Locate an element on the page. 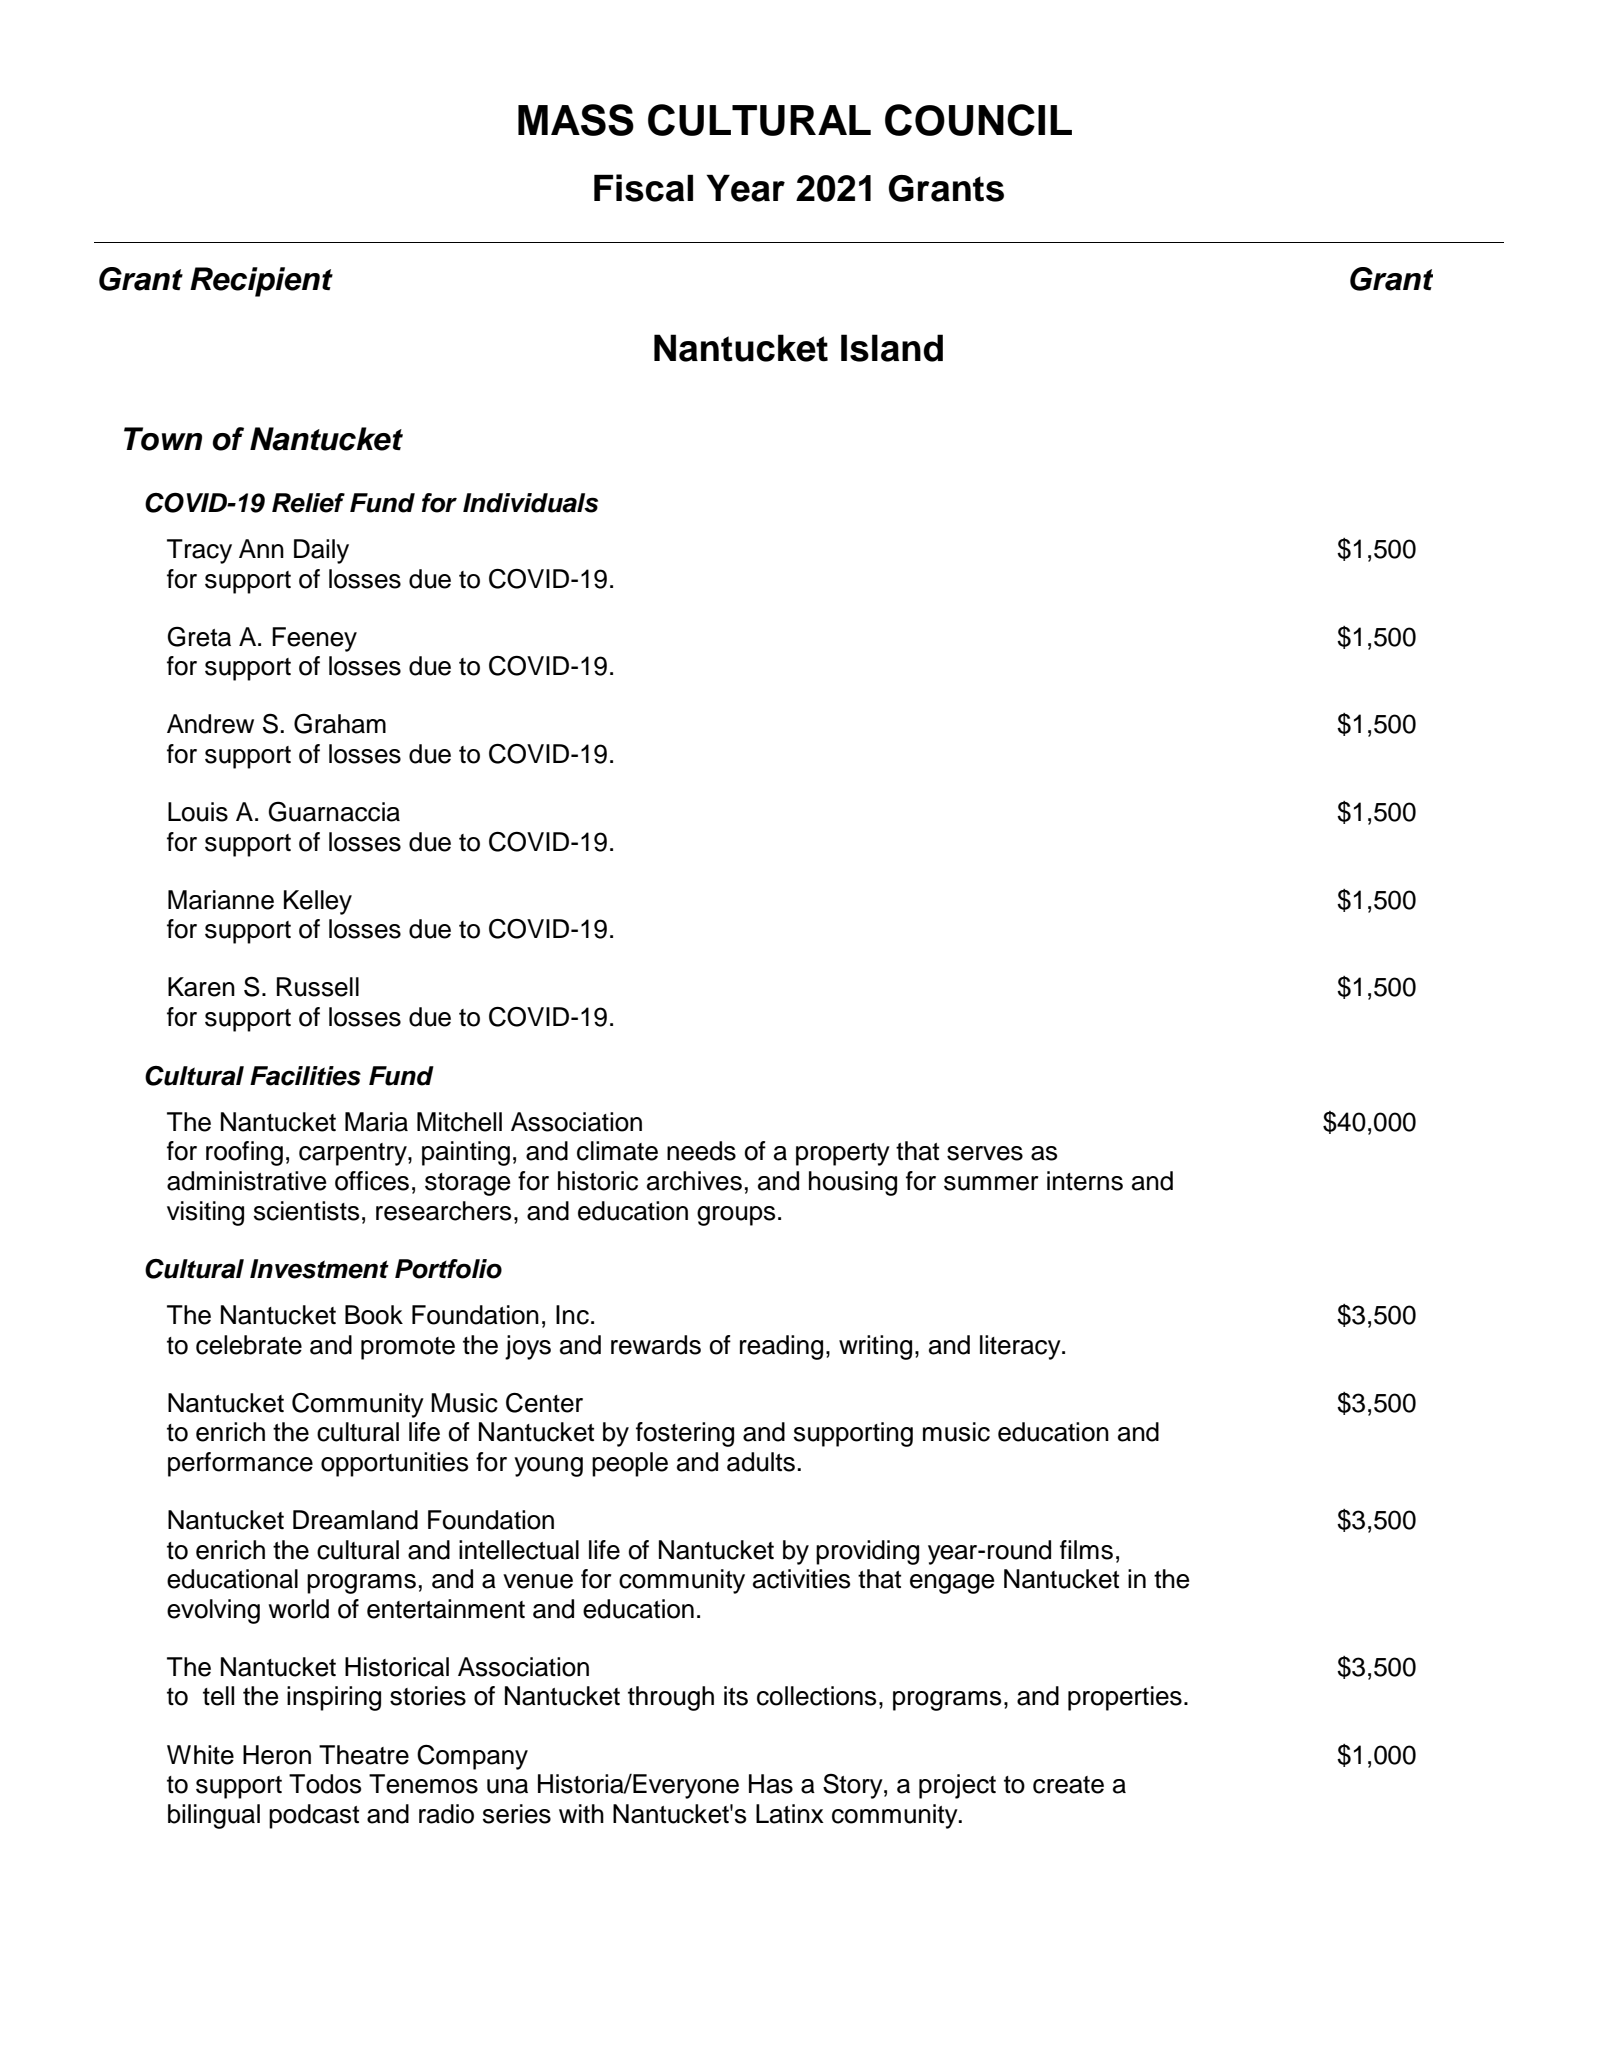 This image has width=1597, height=2067. summer is located at coordinates (991, 1183).
